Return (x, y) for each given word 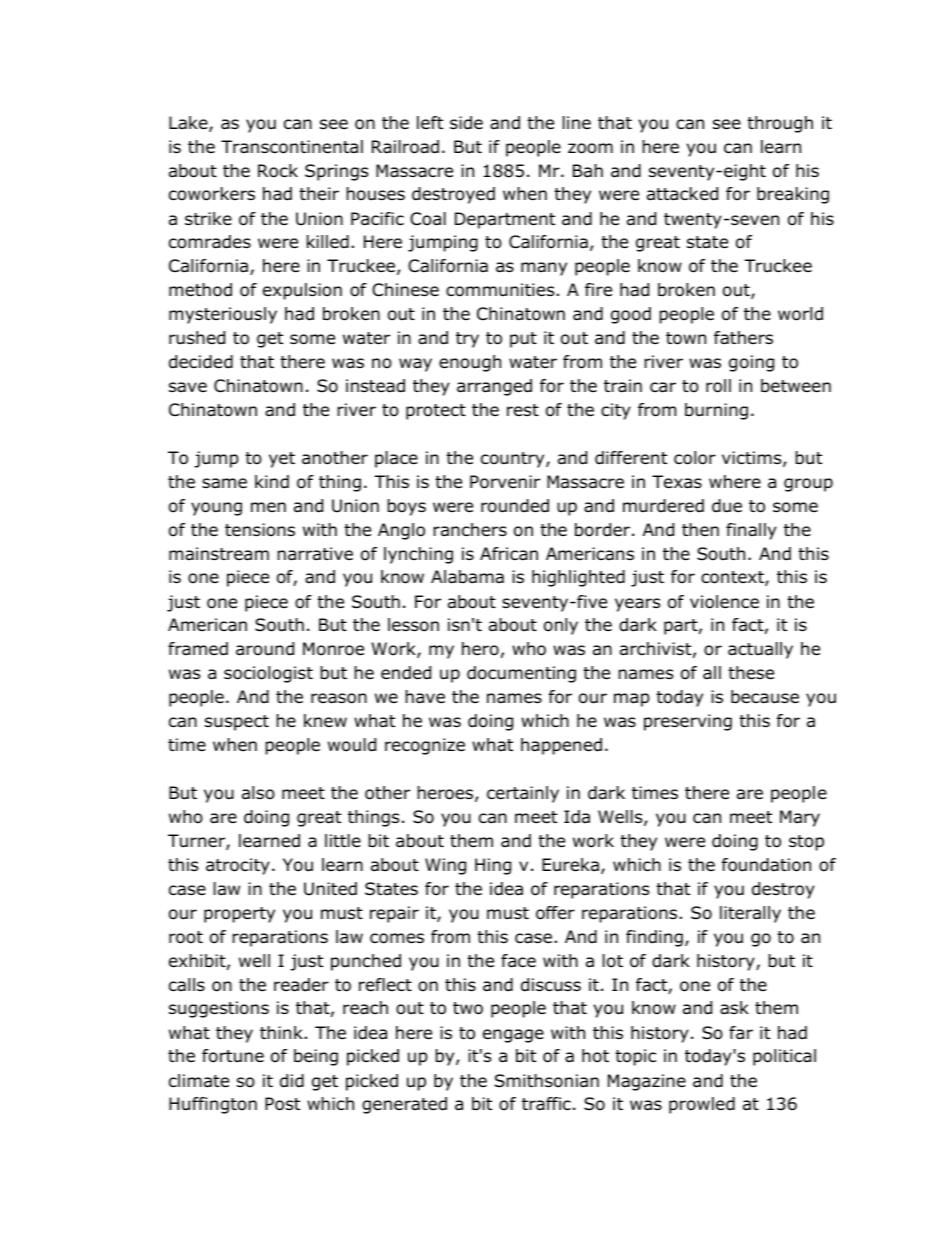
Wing (445, 866)
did (292, 1081)
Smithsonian (547, 1081)
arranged (494, 387)
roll (718, 386)
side (466, 123)
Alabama (467, 577)
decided (201, 362)
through (780, 124)
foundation (766, 865)
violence (724, 602)
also (258, 793)
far (741, 1033)
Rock (278, 171)
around (265, 649)
